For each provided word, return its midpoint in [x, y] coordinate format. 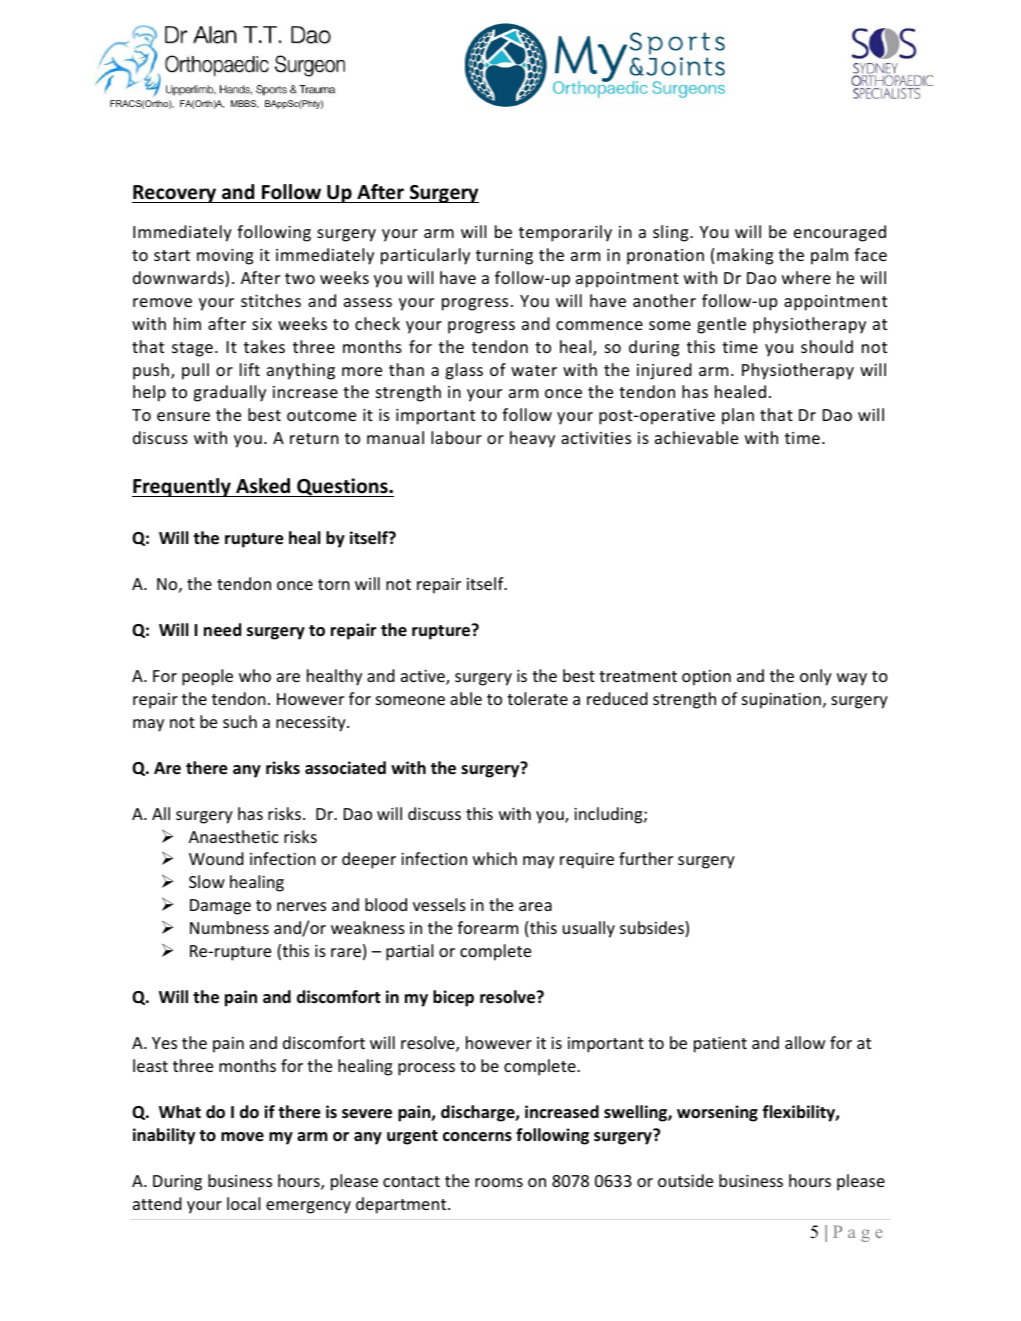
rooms [499, 1182]
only [816, 677]
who [255, 675]
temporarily [565, 233]
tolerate [537, 698]
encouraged [840, 233]
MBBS [245, 104]
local [243, 1203]
